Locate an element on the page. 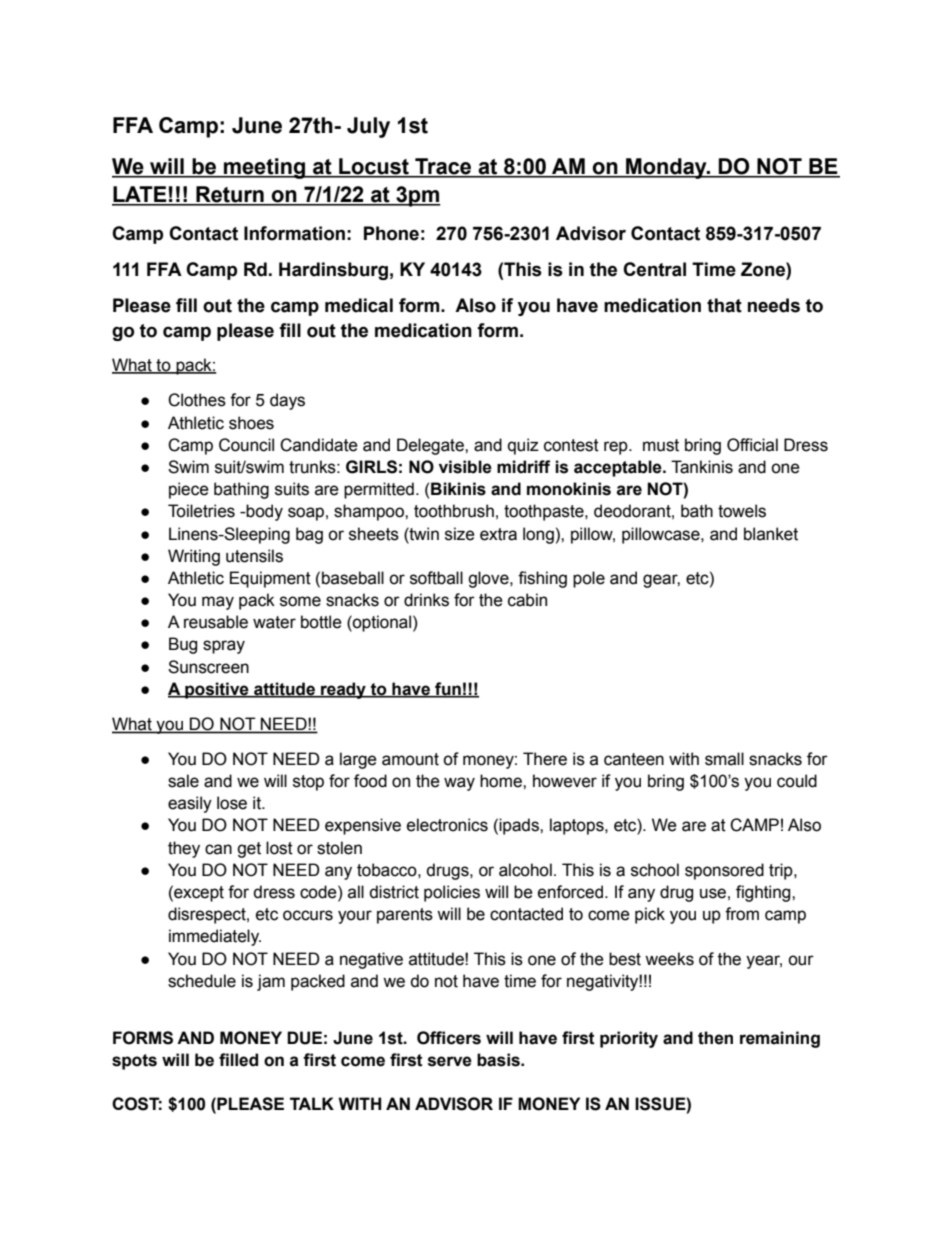 Image resolution: width=952 pixels, height=1233 pixels. Return is located at coordinates (230, 195).
